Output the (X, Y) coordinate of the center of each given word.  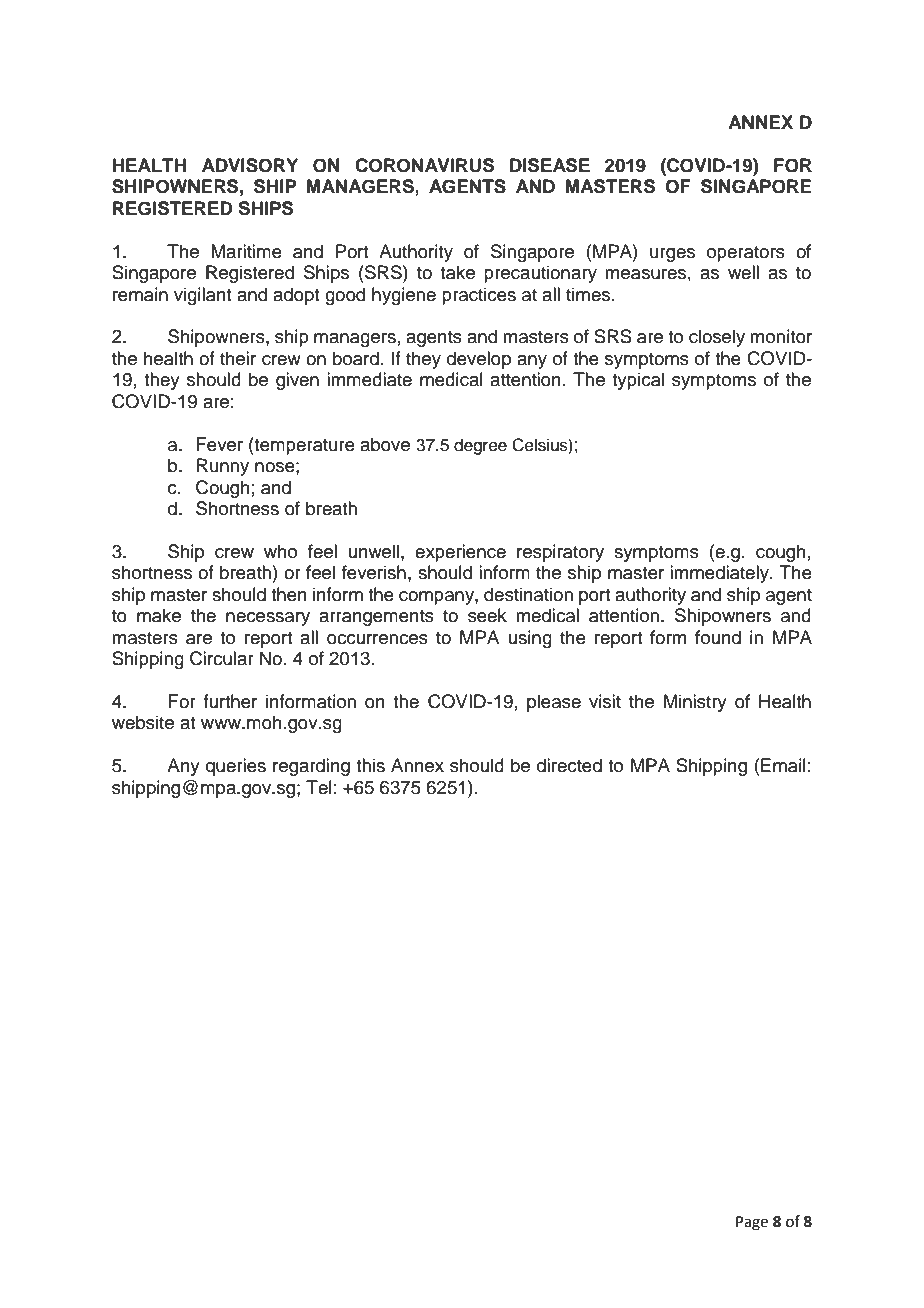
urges (672, 255)
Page (752, 1223)
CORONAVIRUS (424, 165)
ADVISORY (250, 165)
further (230, 701)
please (554, 703)
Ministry (695, 703)
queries (236, 767)
